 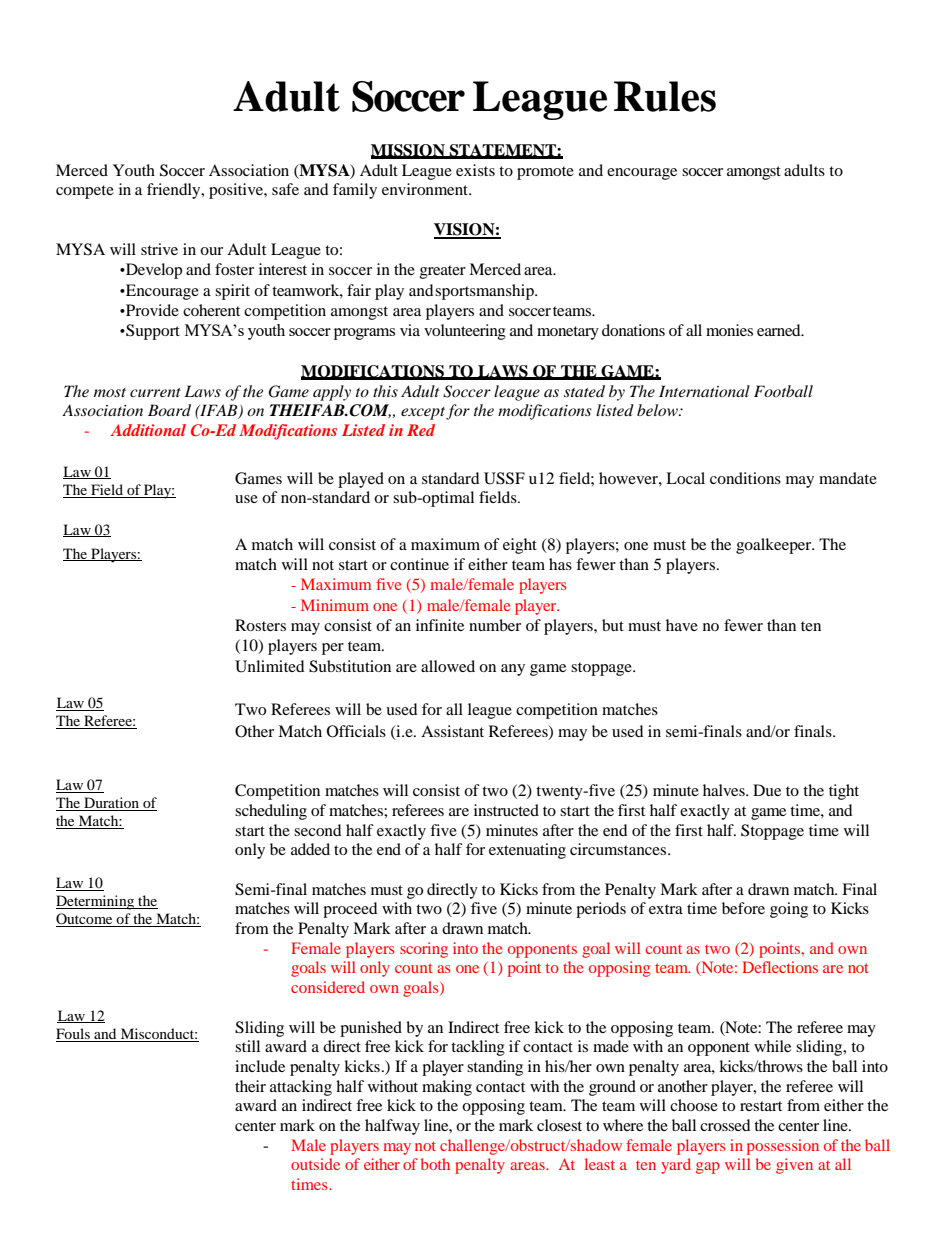 What do you see at coordinates (424, 950) in the document?
I see `scoring` at bounding box center [424, 950].
